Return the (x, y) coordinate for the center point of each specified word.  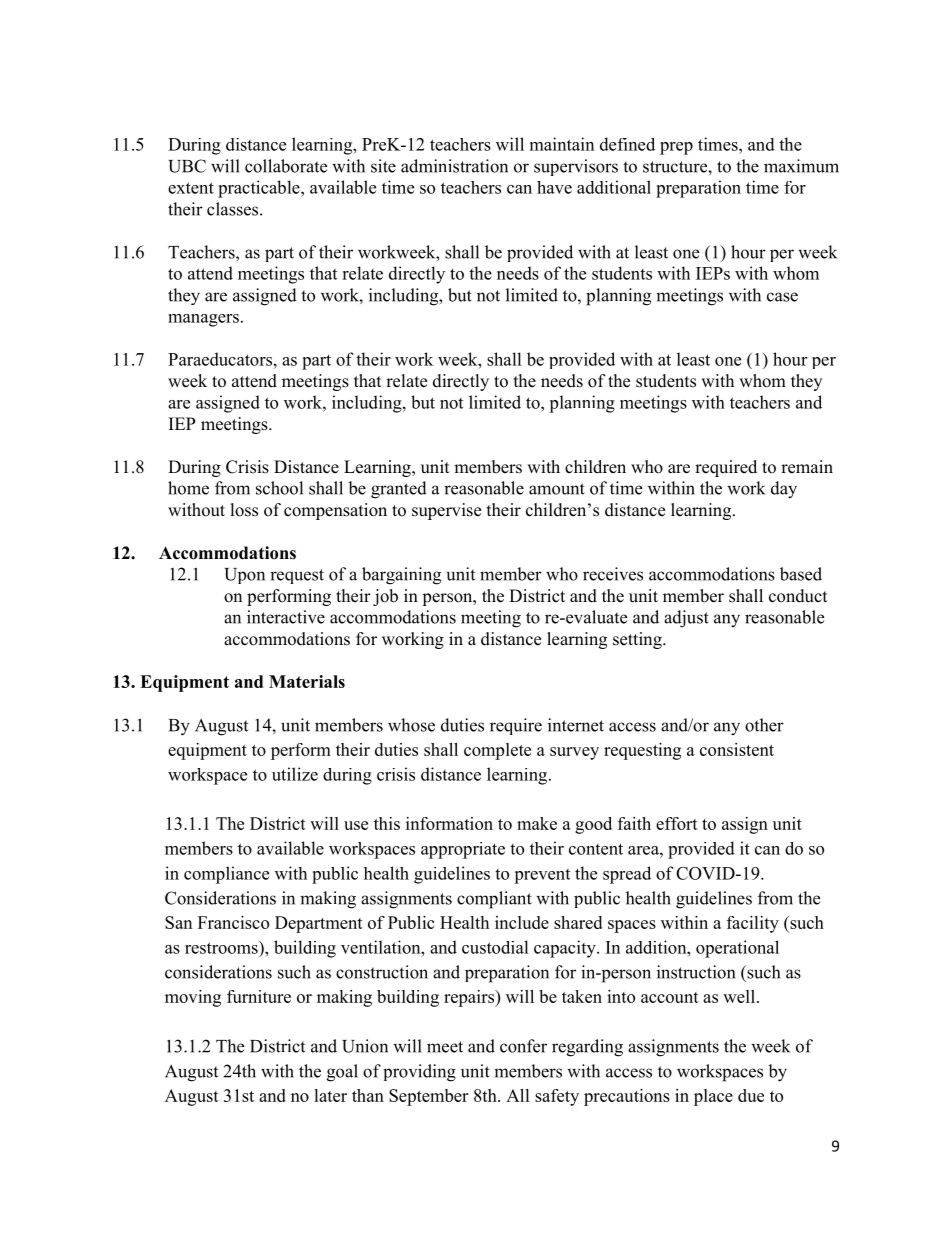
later (330, 1095)
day (784, 490)
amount (557, 489)
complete (497, 751)
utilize (295, 774)
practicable (260, 189)
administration (454, 166)
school (279, 488)
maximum (801, 166)
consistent (737, 749)
